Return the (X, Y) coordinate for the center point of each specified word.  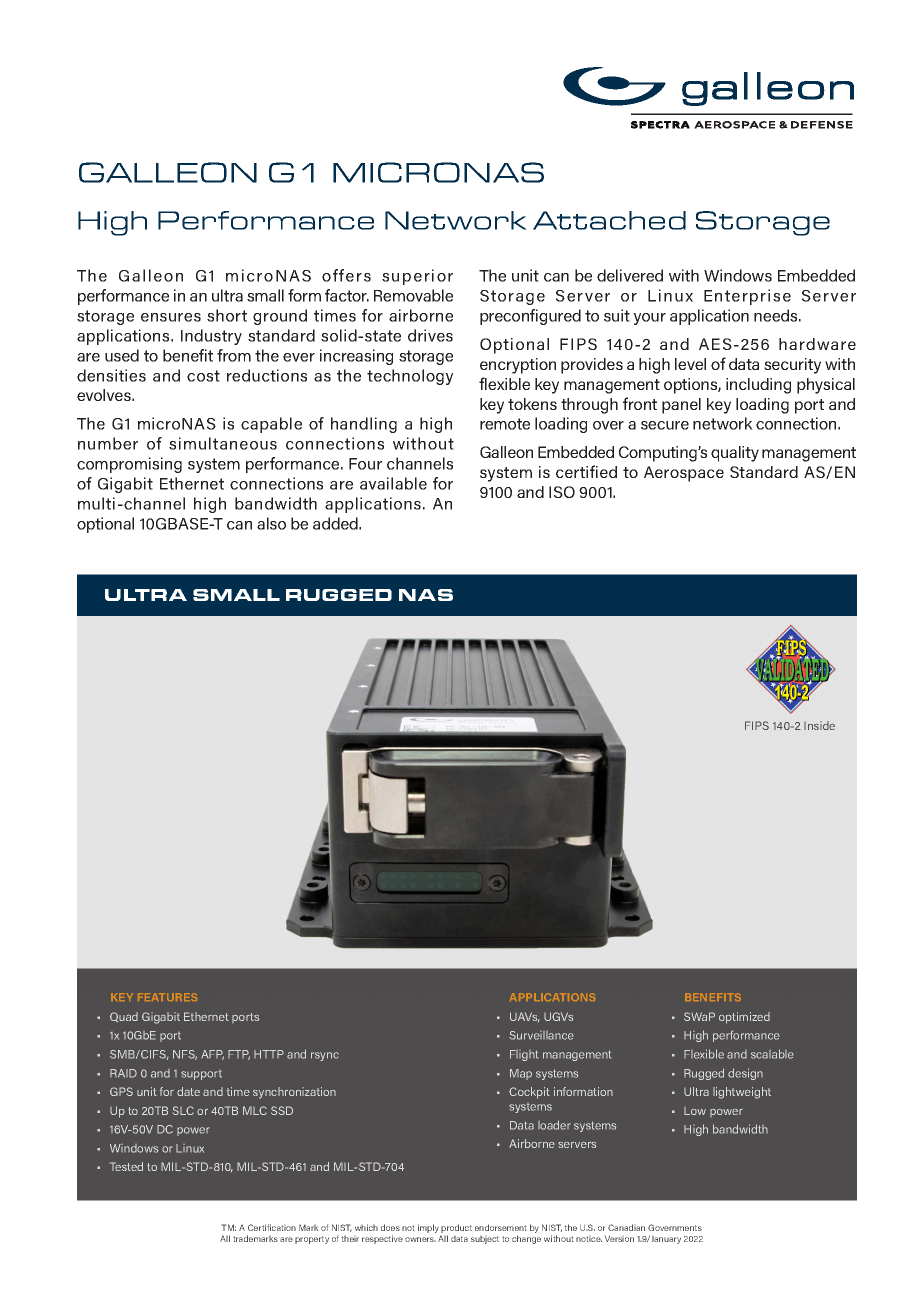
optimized (744, 1018)
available (393, 483)
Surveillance (541, 1035)
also (271, 523)
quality (735, 454)
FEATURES (167, 997)
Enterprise (747, 297)
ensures (171, 317)
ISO (562, 492)
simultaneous (223, 443)
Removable (413, 295)
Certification (272, 1227)
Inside (819, 725)
